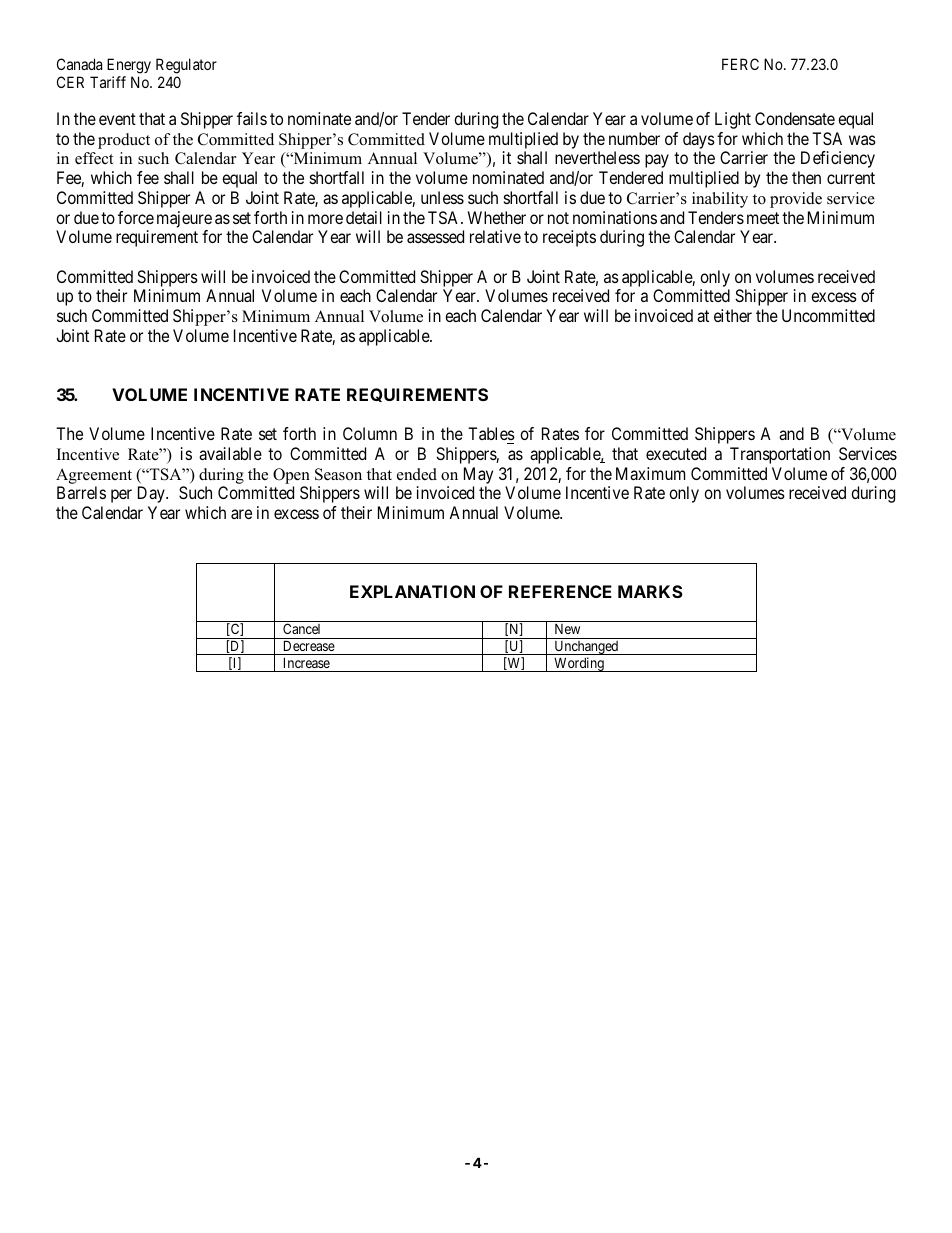  Describe the element at coordinates (733, 315) in the page. I see `either` at that location.
